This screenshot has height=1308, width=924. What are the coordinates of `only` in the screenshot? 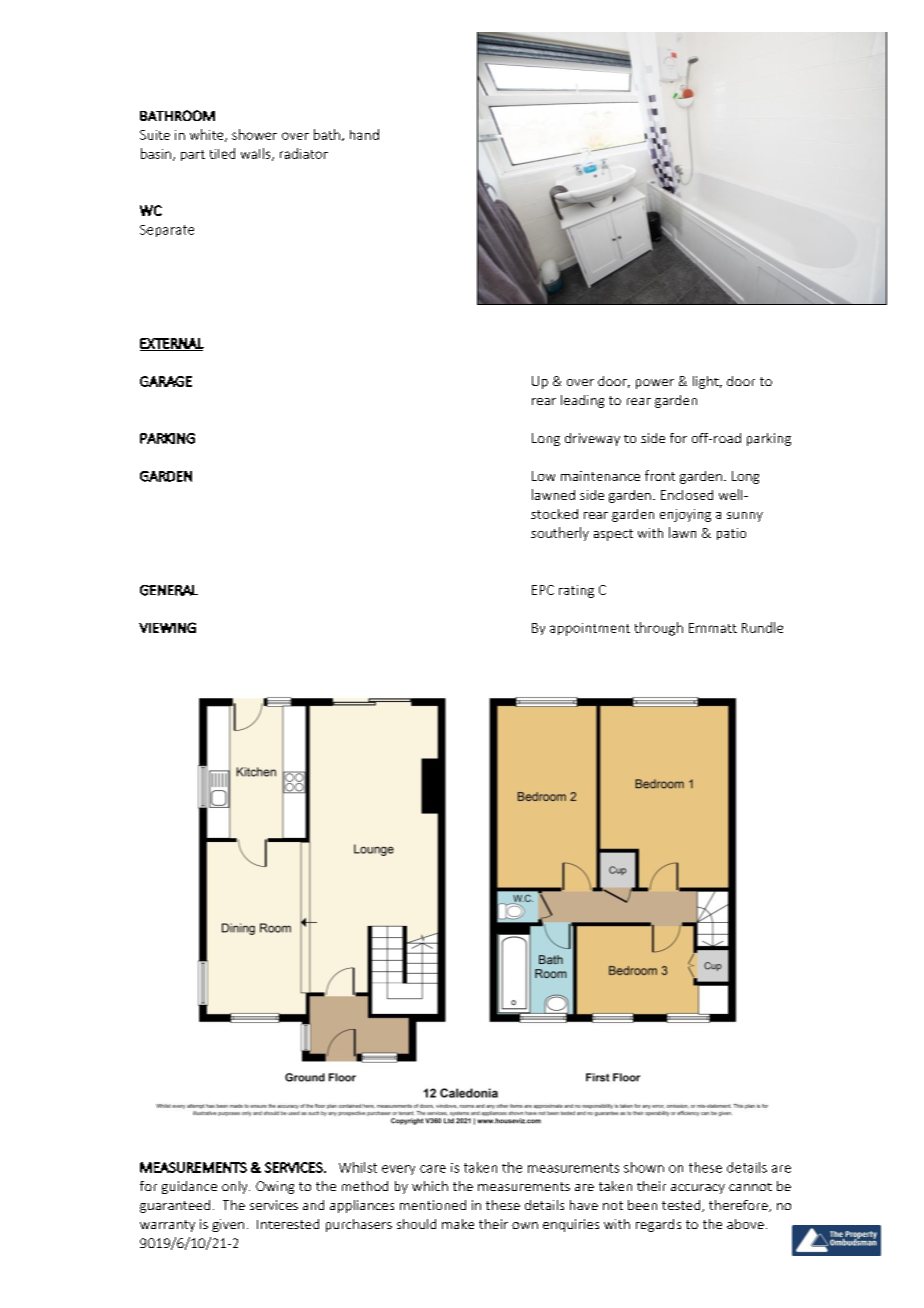 It's located at (236, 1187).
